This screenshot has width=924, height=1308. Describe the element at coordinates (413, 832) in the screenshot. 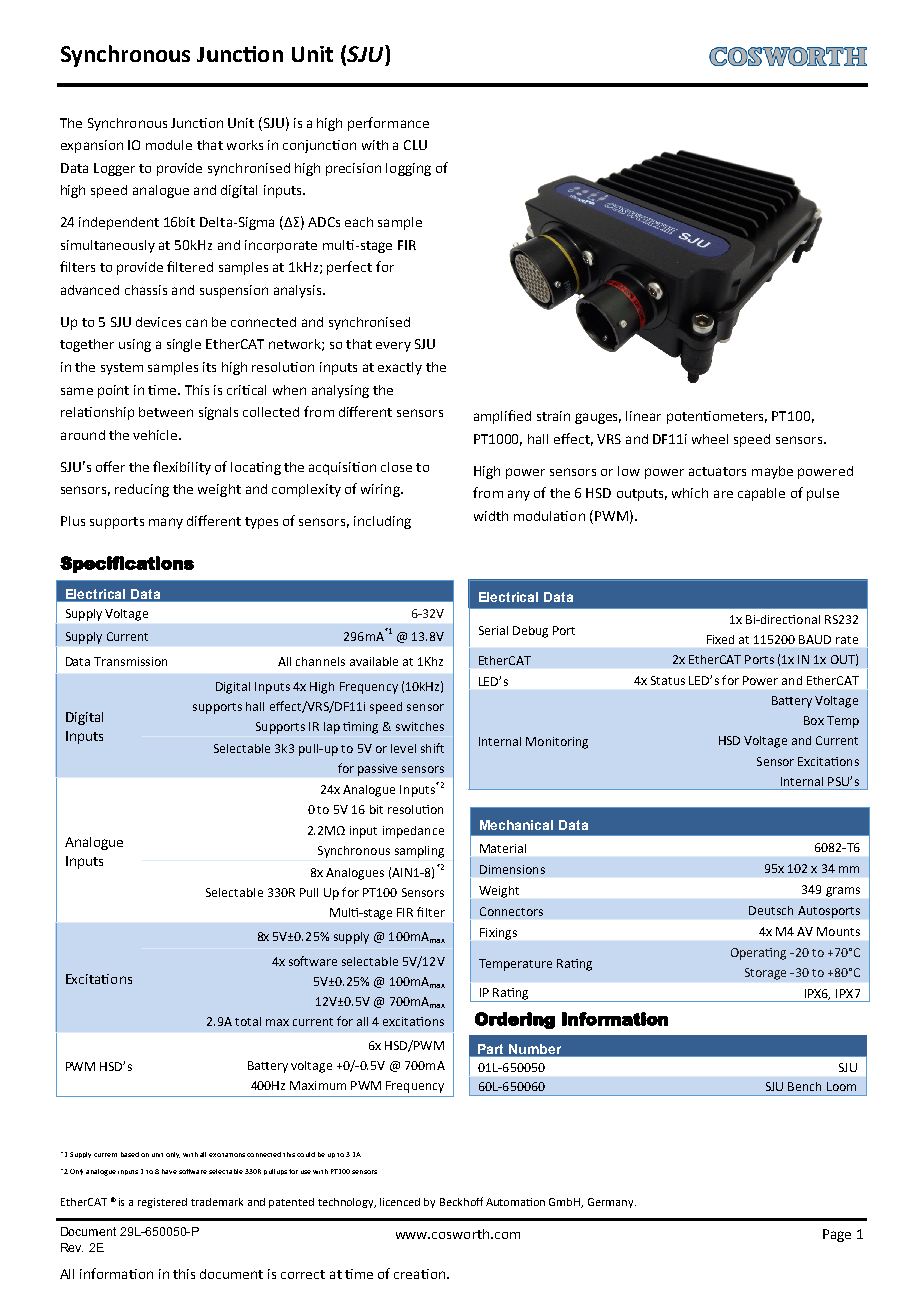

I see `impedance` at that location.
